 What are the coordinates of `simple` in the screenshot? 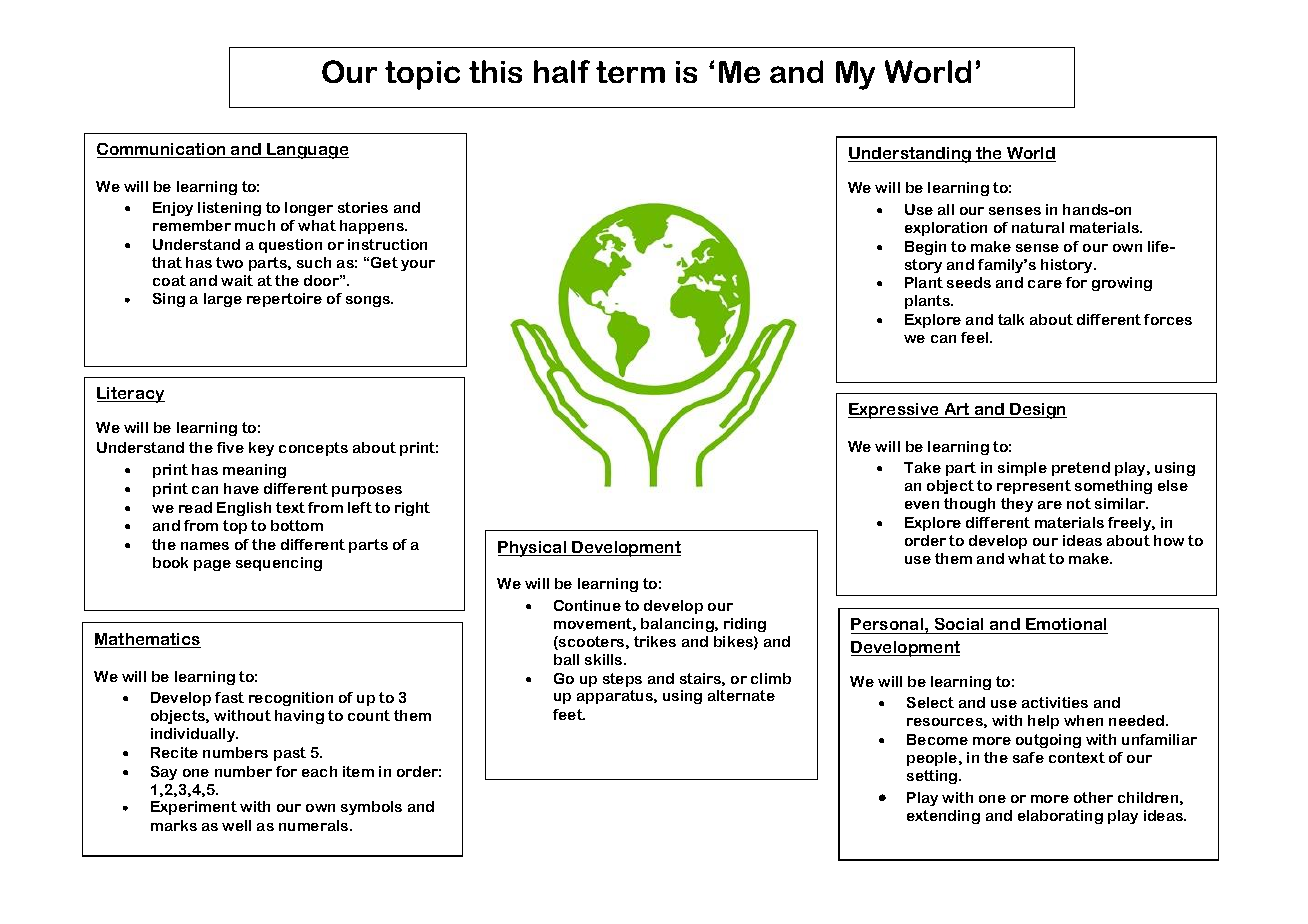 It's located at (1022, 469).
